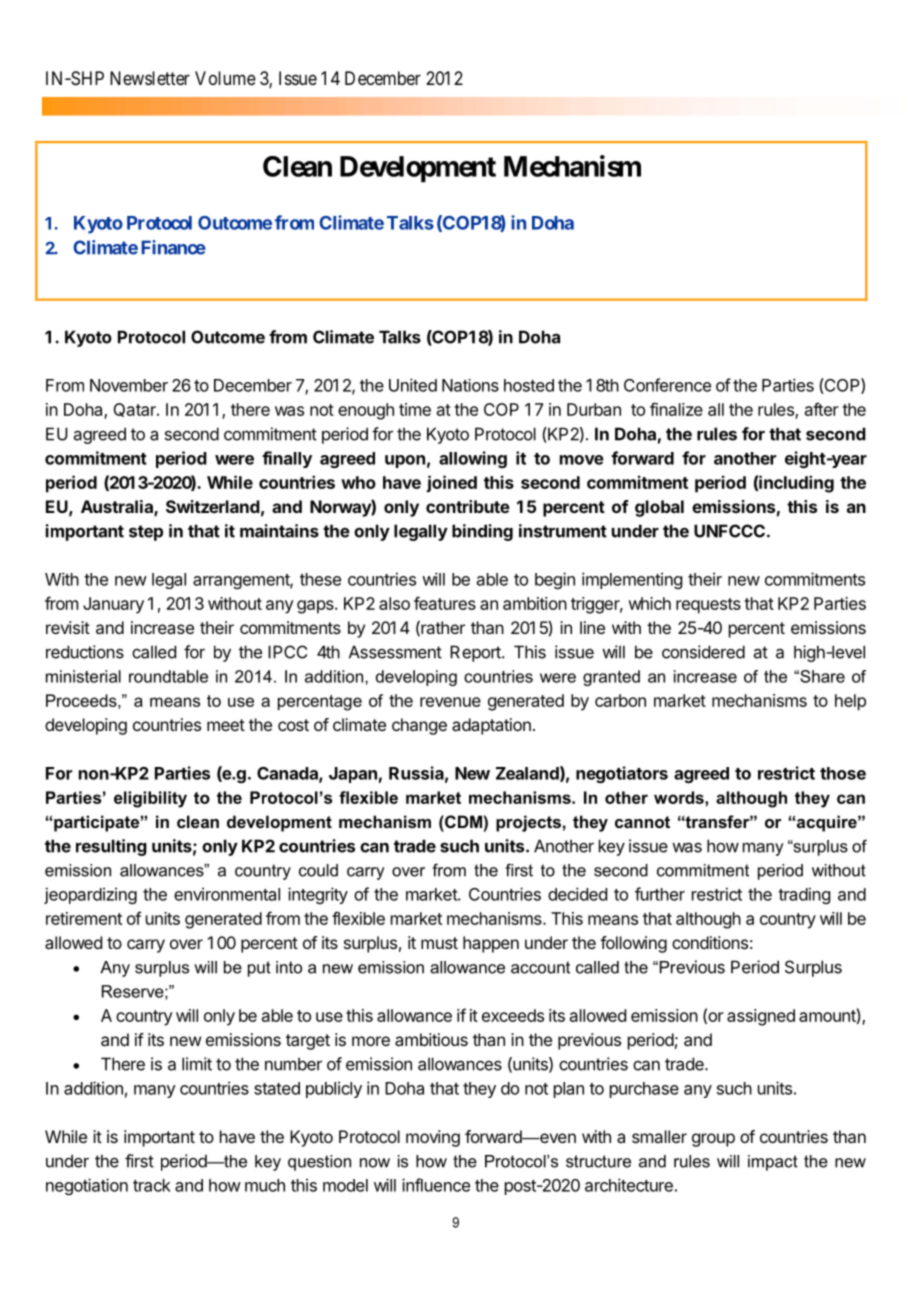 This screenshot has width=924, height=1308. I want to click on Newsletter, so click(150, 78).
